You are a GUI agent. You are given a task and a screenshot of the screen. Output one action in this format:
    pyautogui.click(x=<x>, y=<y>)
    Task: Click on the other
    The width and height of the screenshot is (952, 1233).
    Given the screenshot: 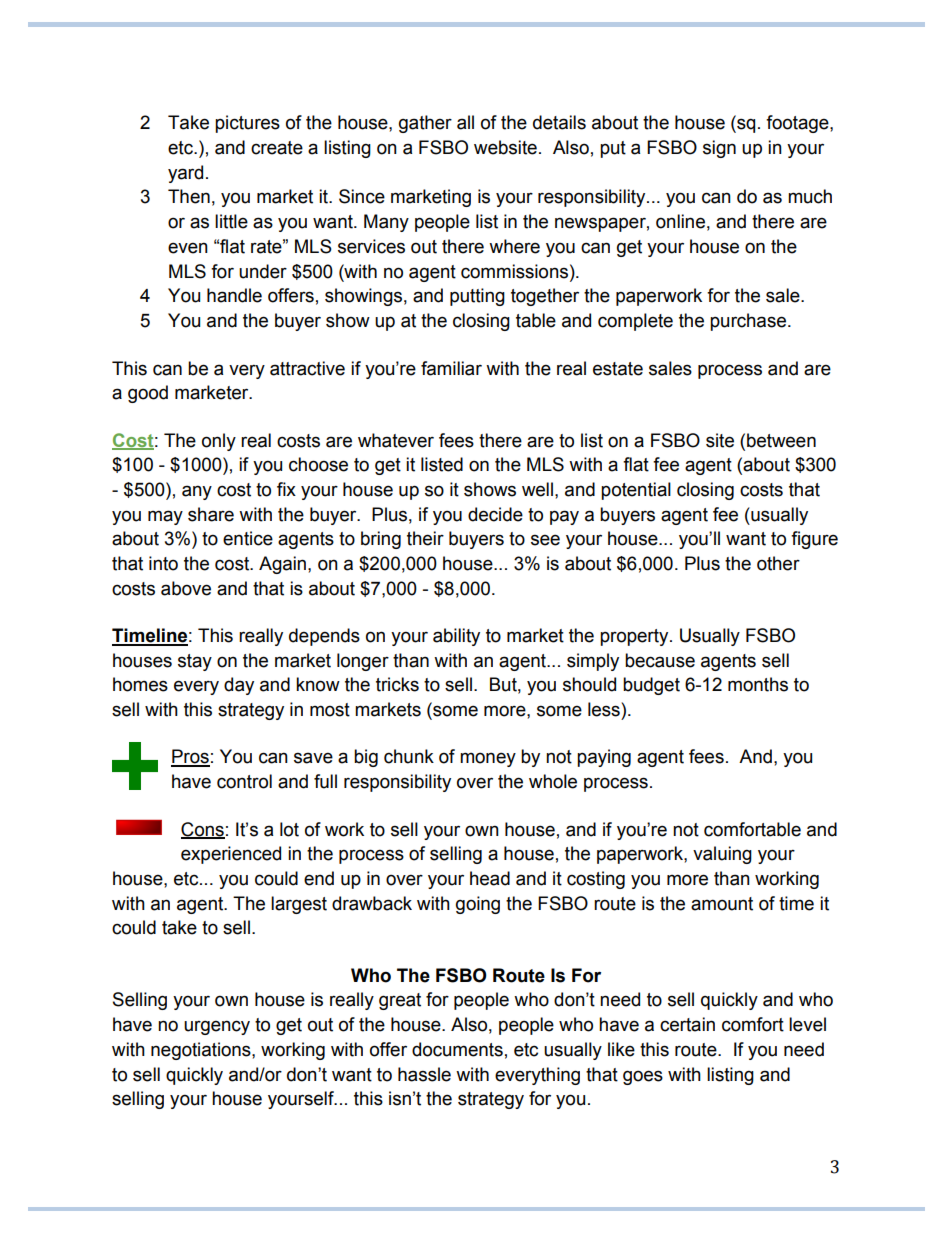 What is the action you would take?
    pyautogui.click(x=778, y=563)
